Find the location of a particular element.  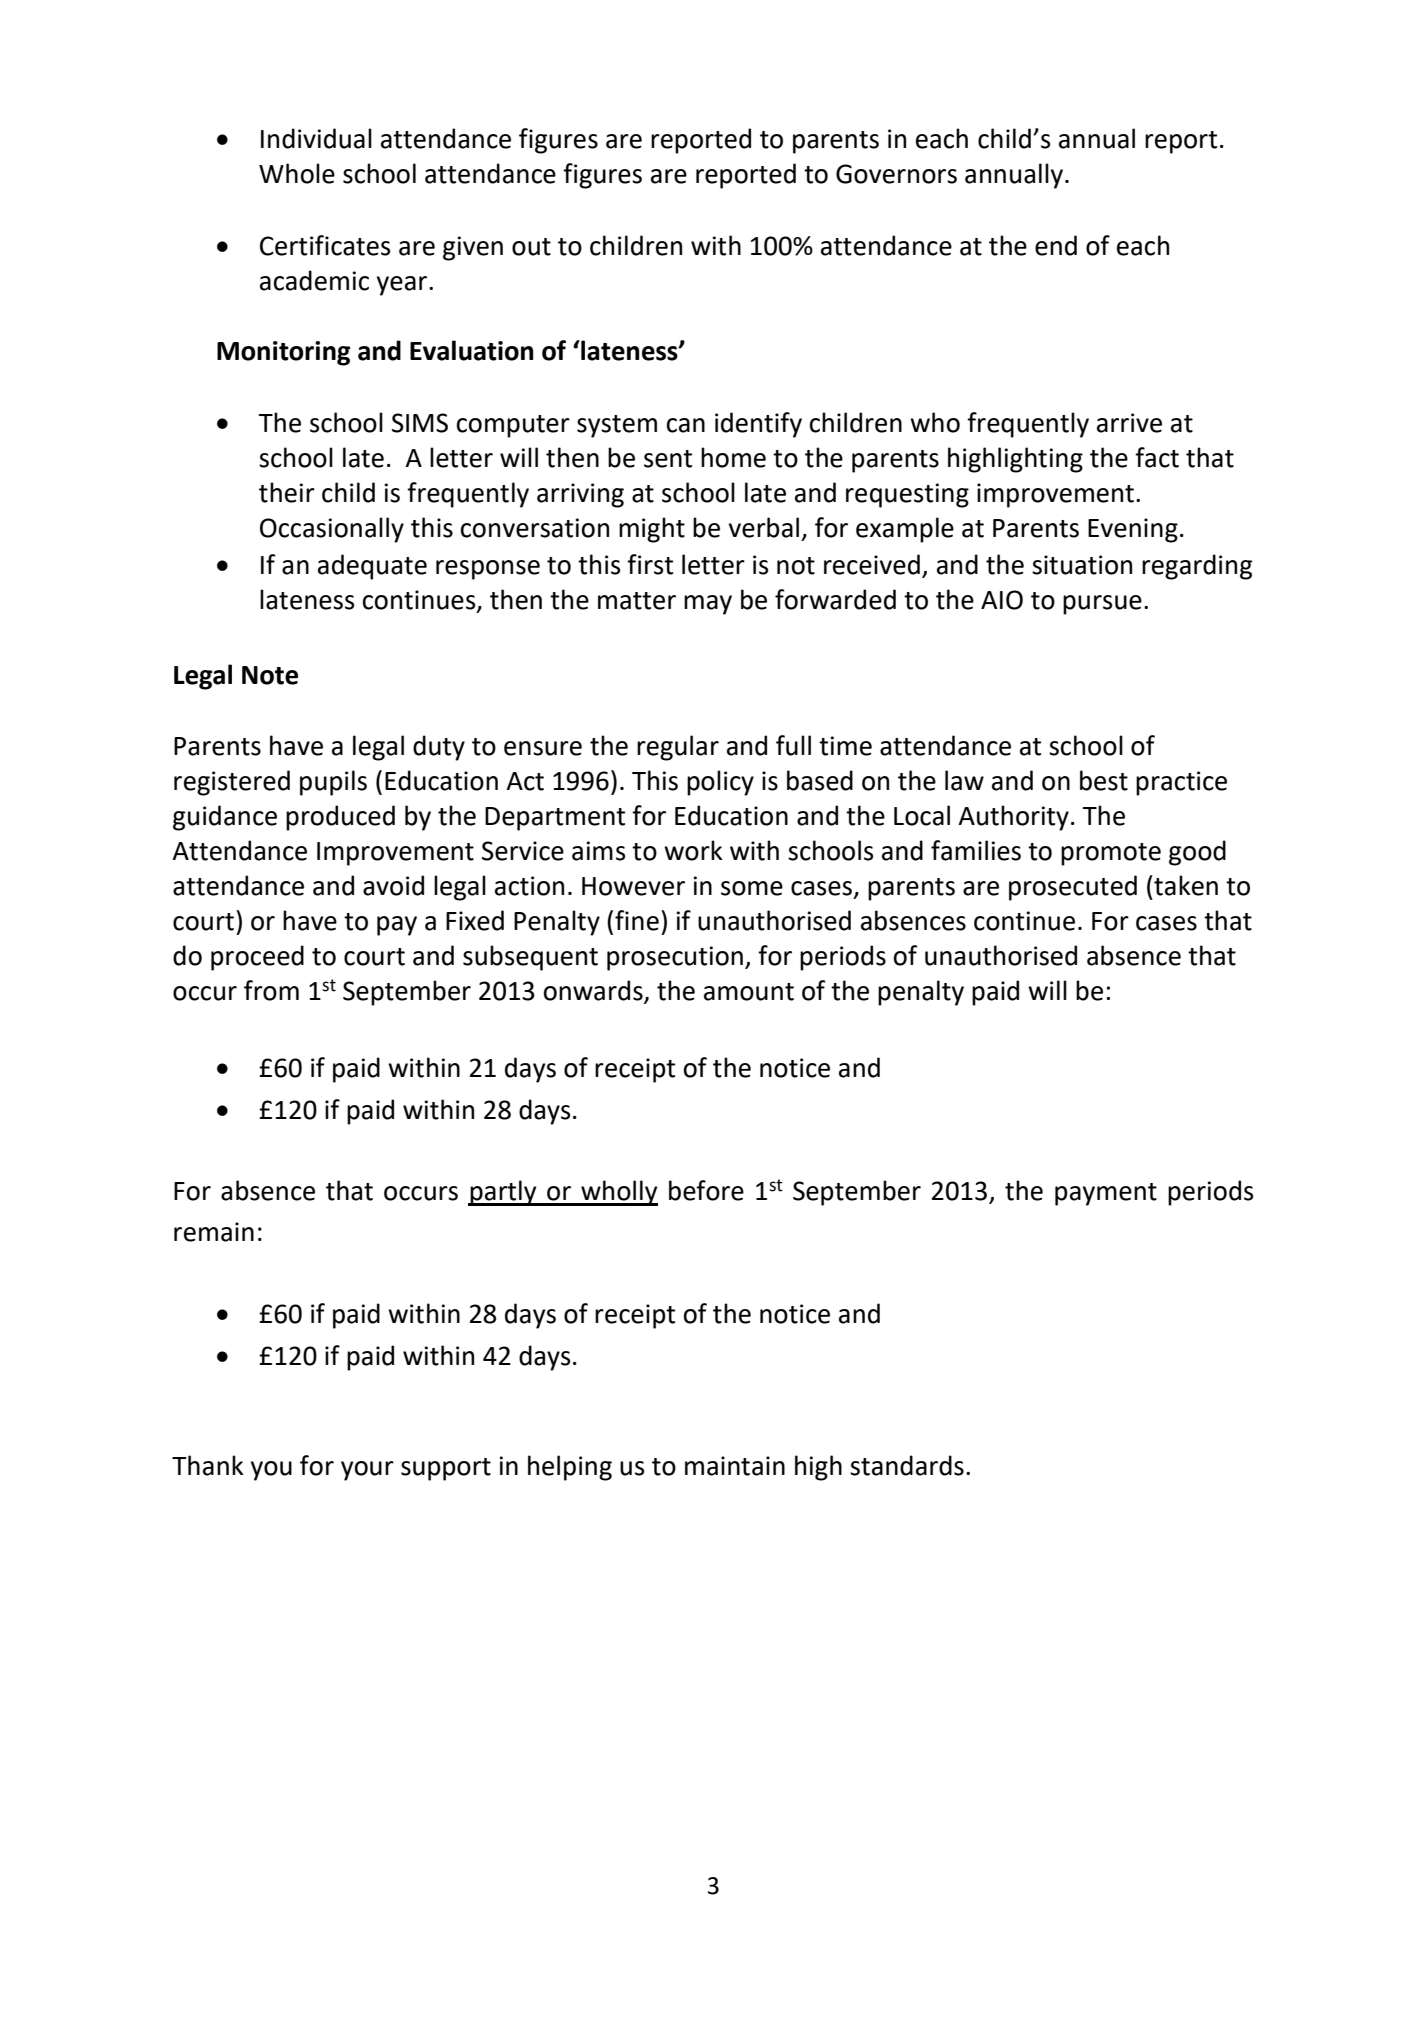

produced is located at coordinates (340, 818).
